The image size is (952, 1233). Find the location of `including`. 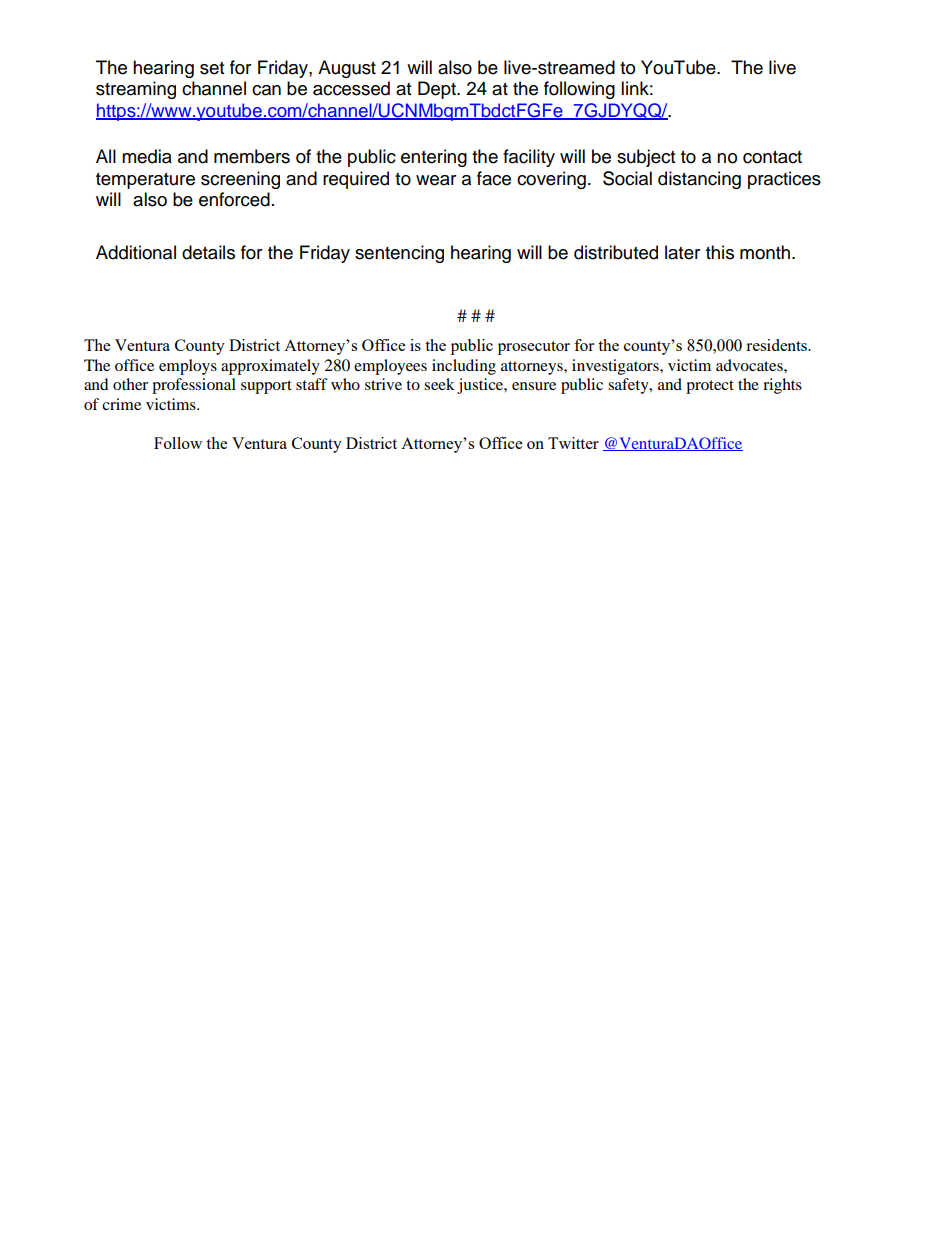

including is located at coordinates (464, 367).
